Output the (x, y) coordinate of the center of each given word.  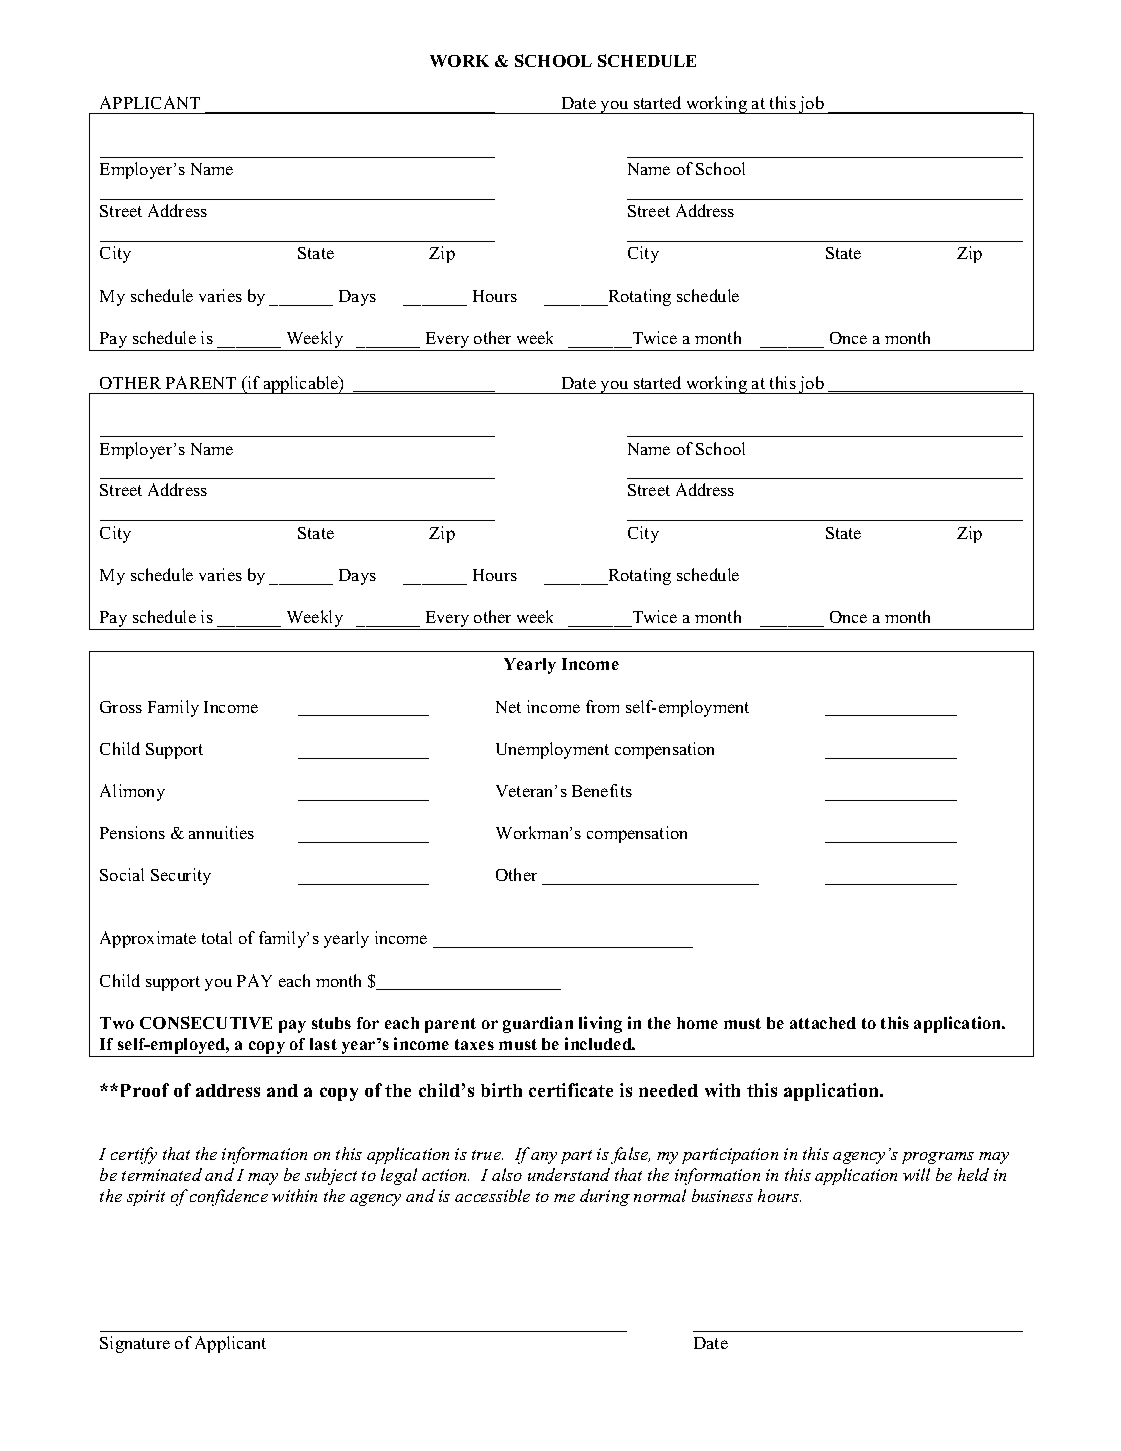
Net (508, 707)
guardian (538, 1024)
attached (823, 1023)
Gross (121, 707)
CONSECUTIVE (206, 1022)
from (602, 706)
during (605, 1197)
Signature (135, 1344)
